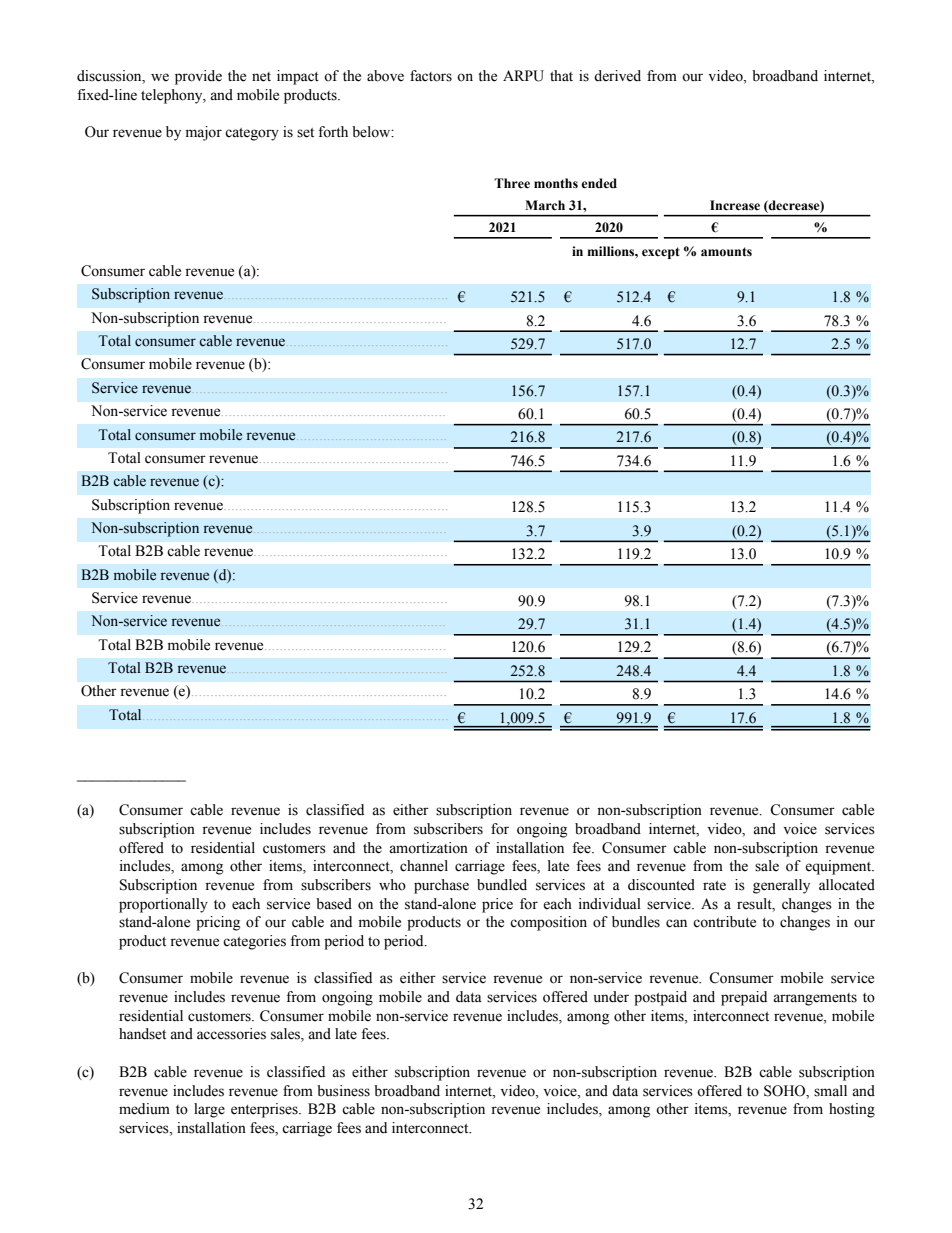 The height and width of the screenshot is (1233, 952). Describe the element at coordinates (204, 133) in the screenshot. I see `major` at that location.
